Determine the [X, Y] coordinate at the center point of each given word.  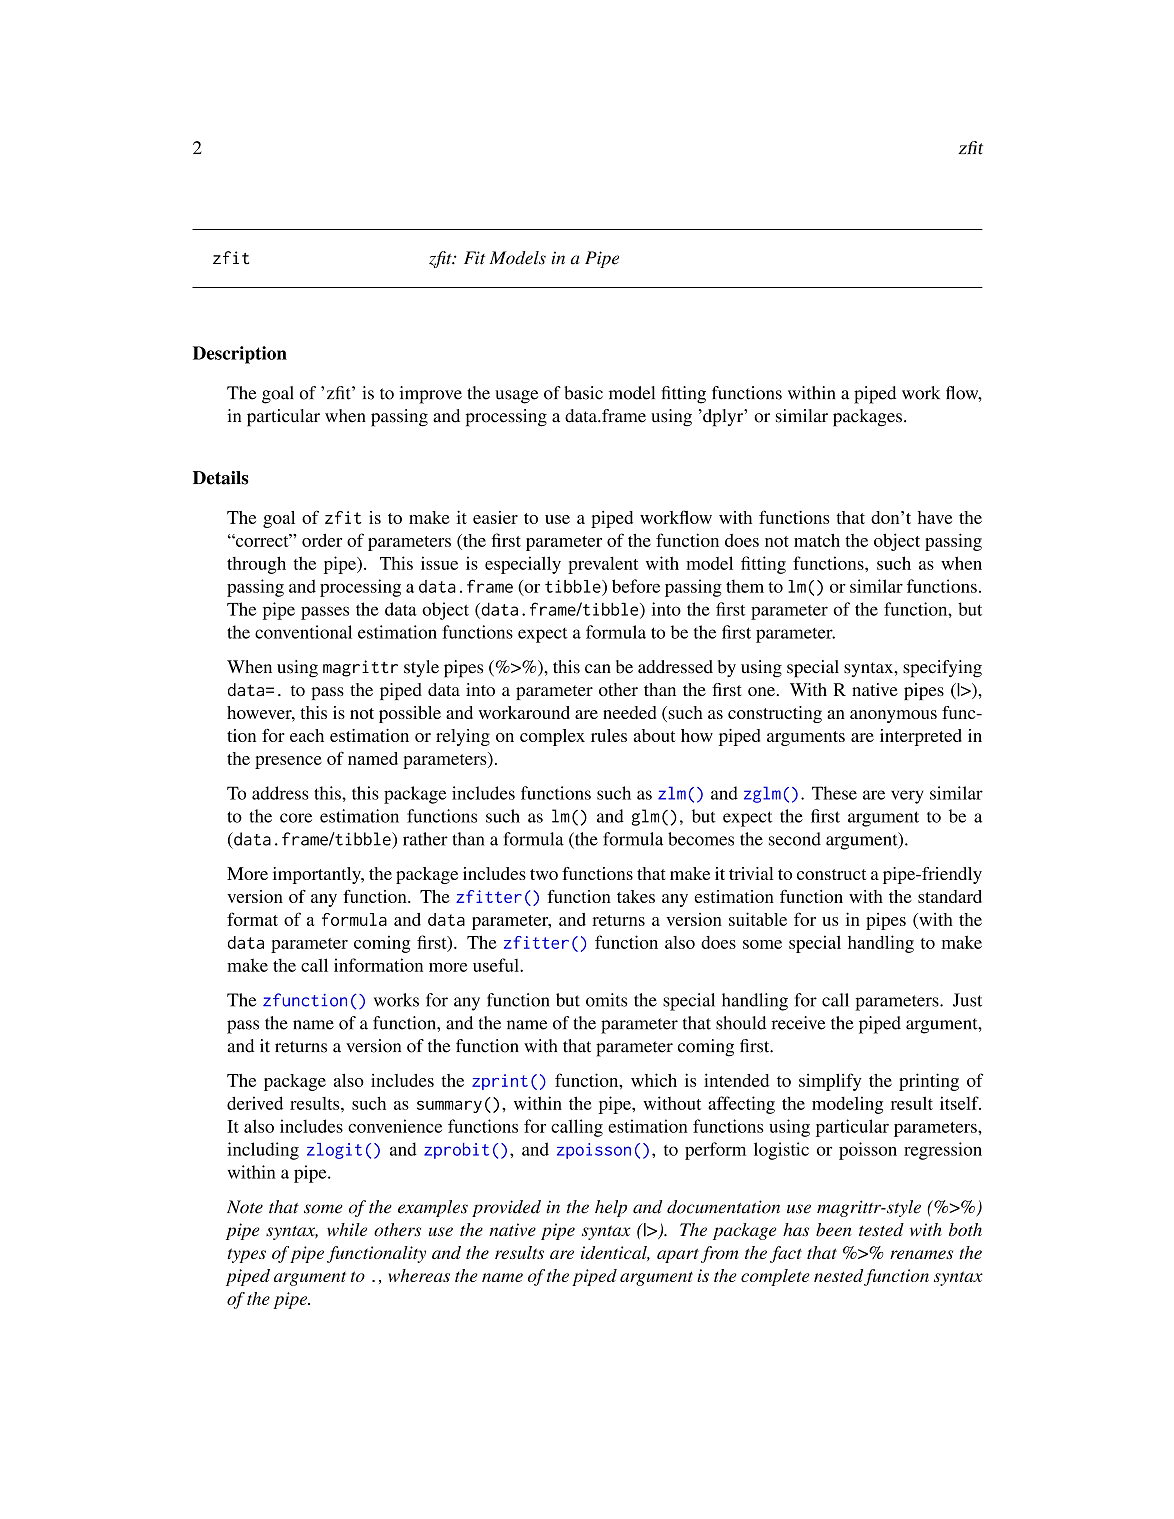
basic [584, 393]
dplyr [723, 418]
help [611, 1208]
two [544, 874]
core [296, 818]
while [347, 1230]
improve [431, 395]
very [907, 797]
